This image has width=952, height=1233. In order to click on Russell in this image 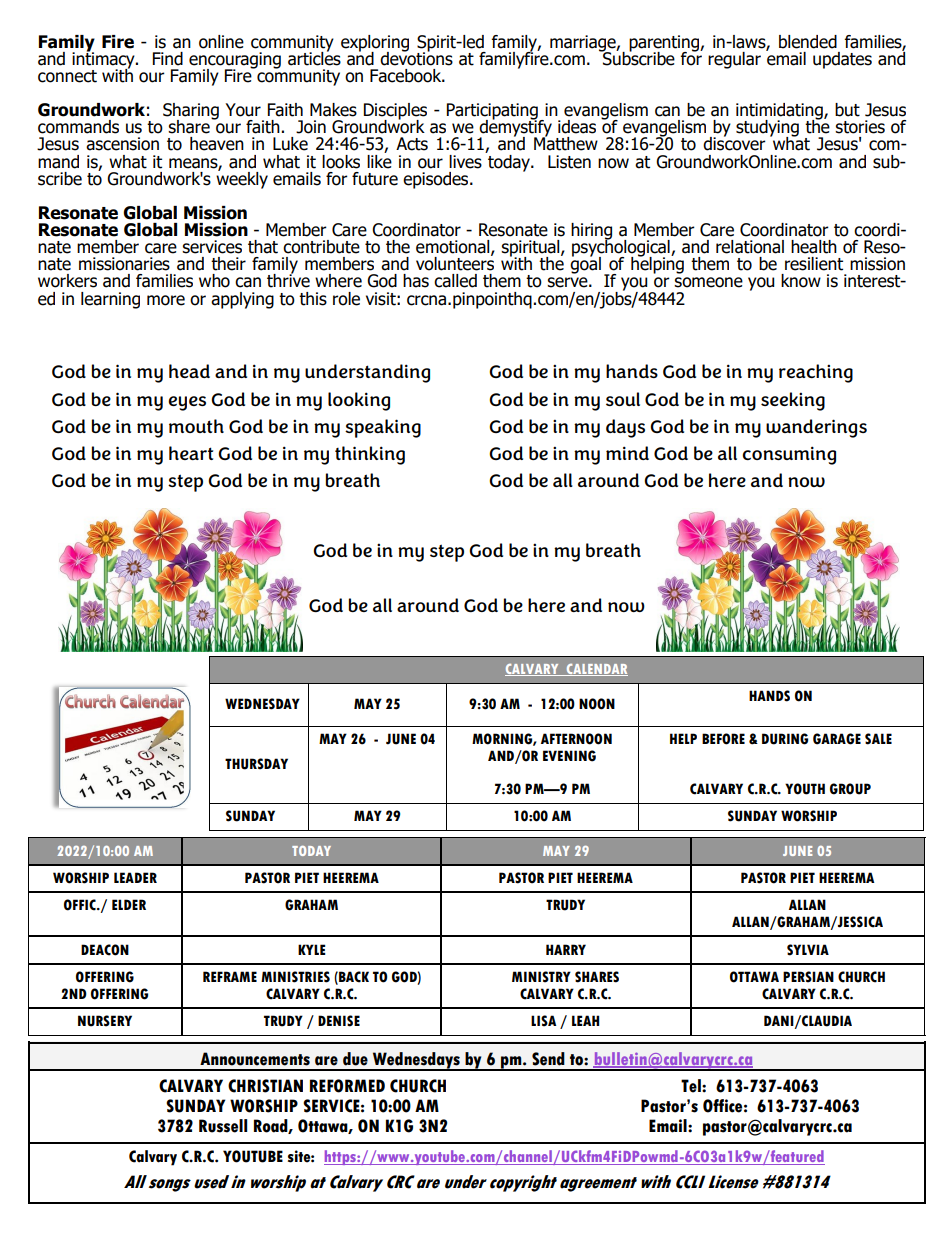, I will do `click(223, 1126)`.
